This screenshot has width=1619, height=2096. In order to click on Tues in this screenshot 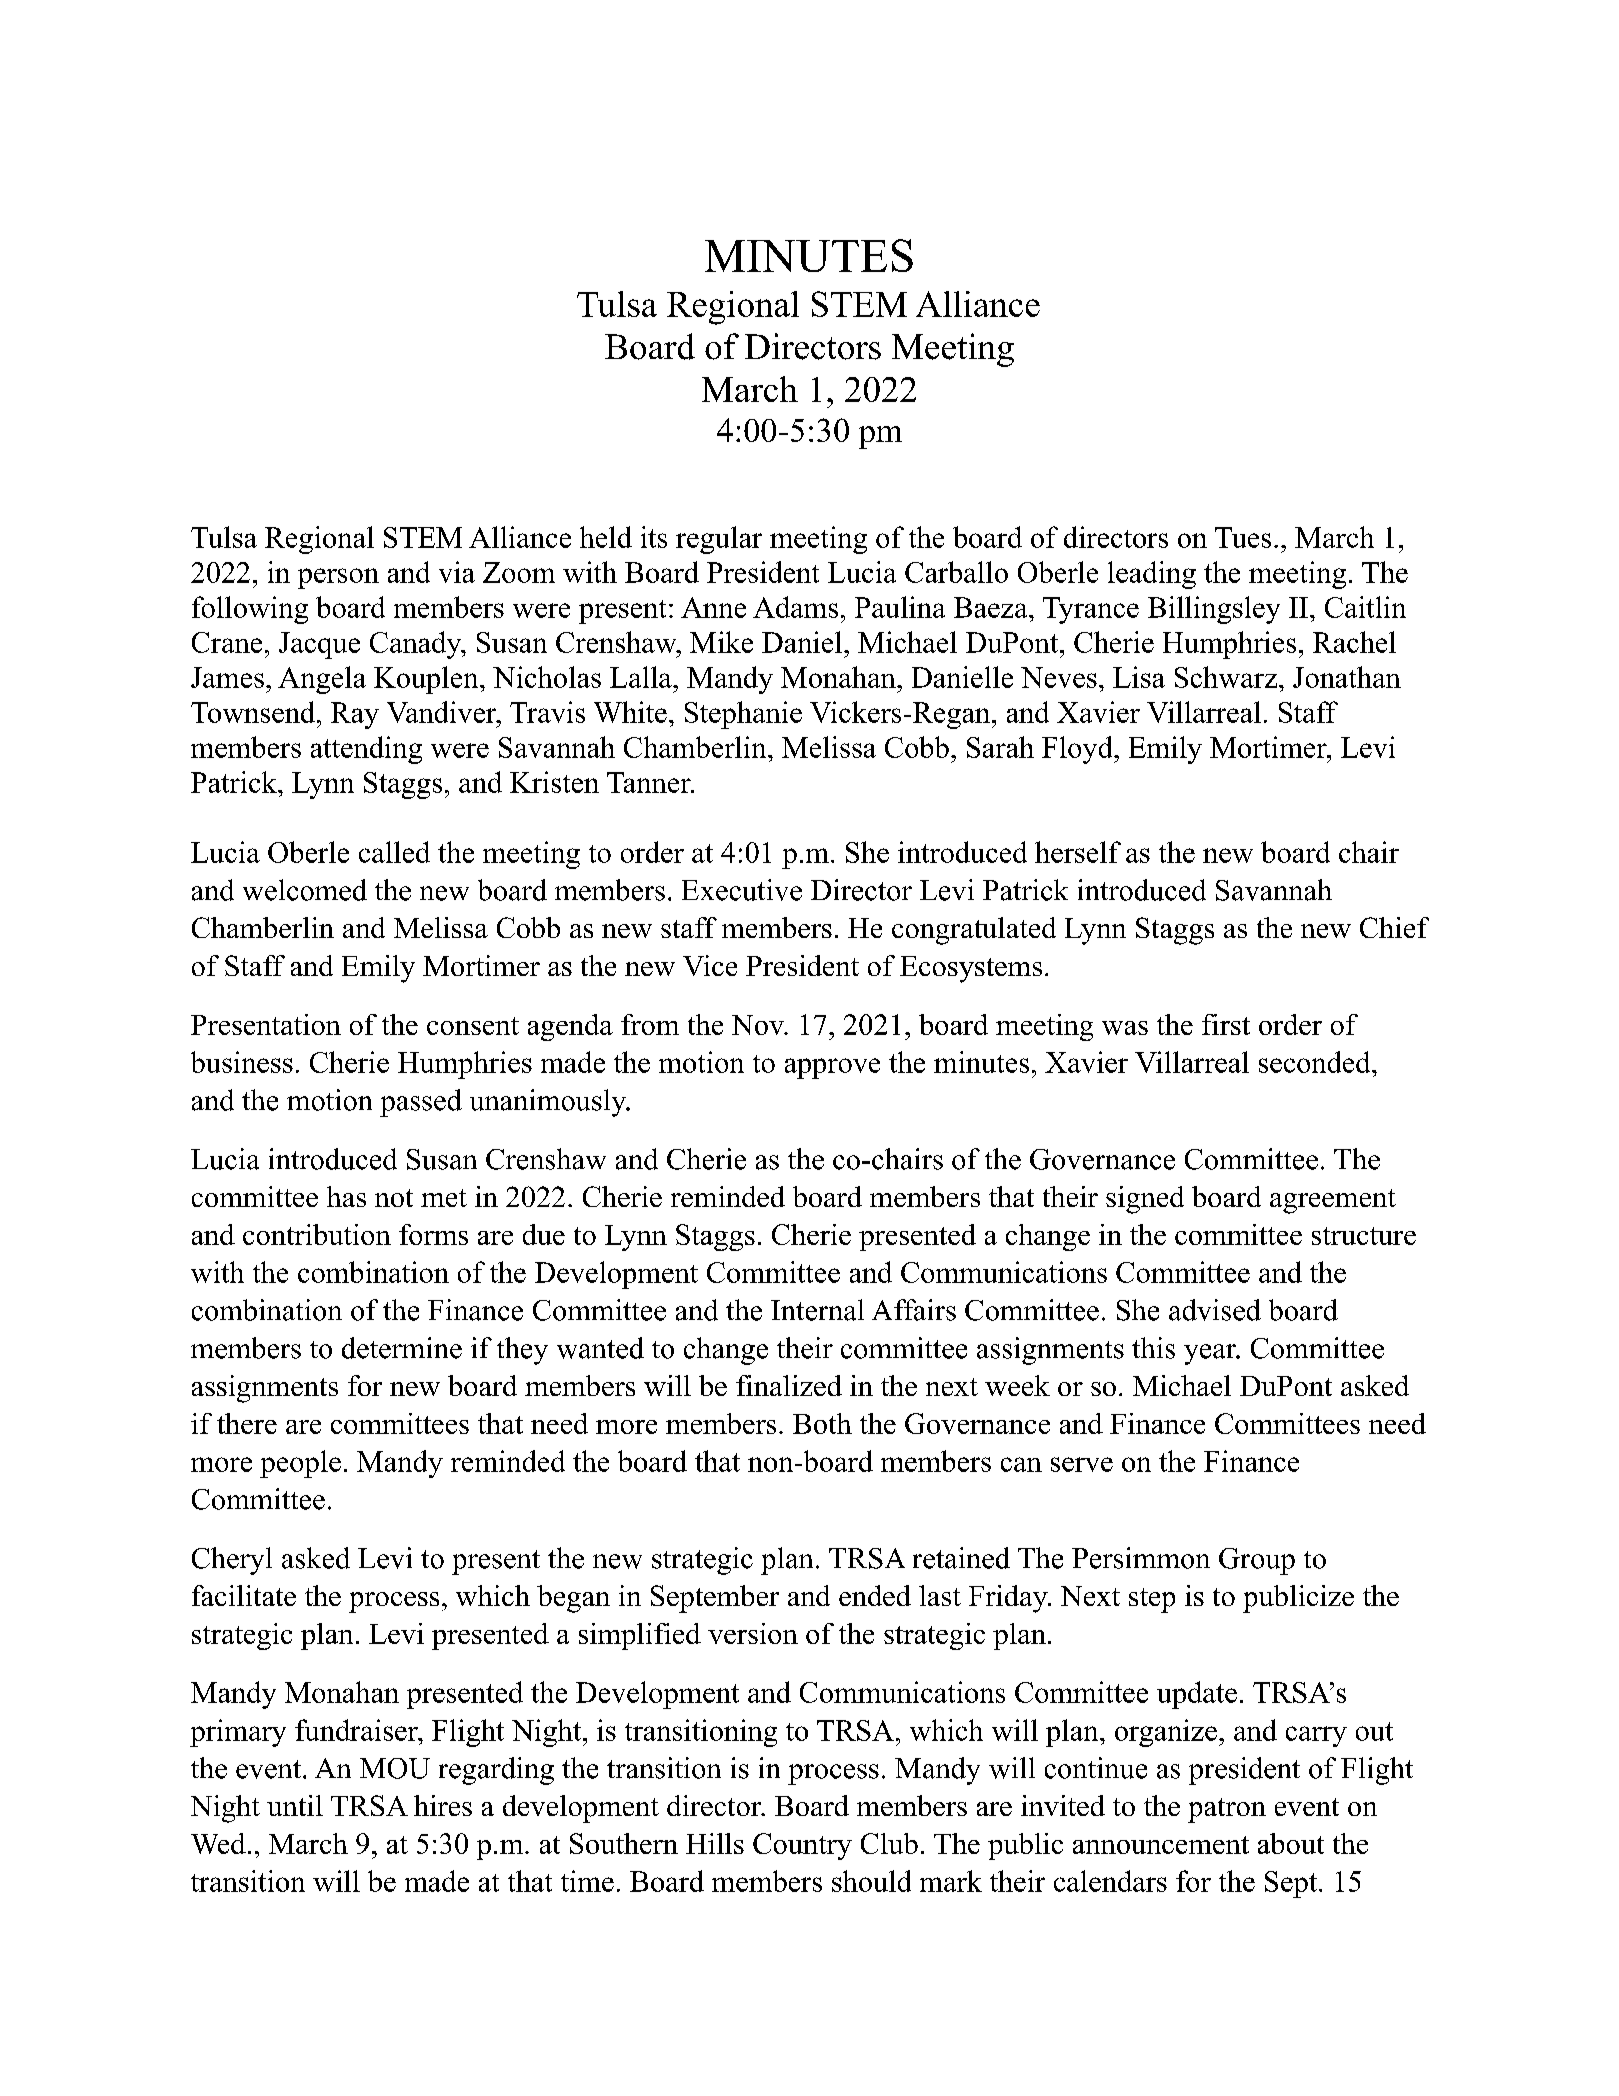, I will do `click(1243, 537)`.
